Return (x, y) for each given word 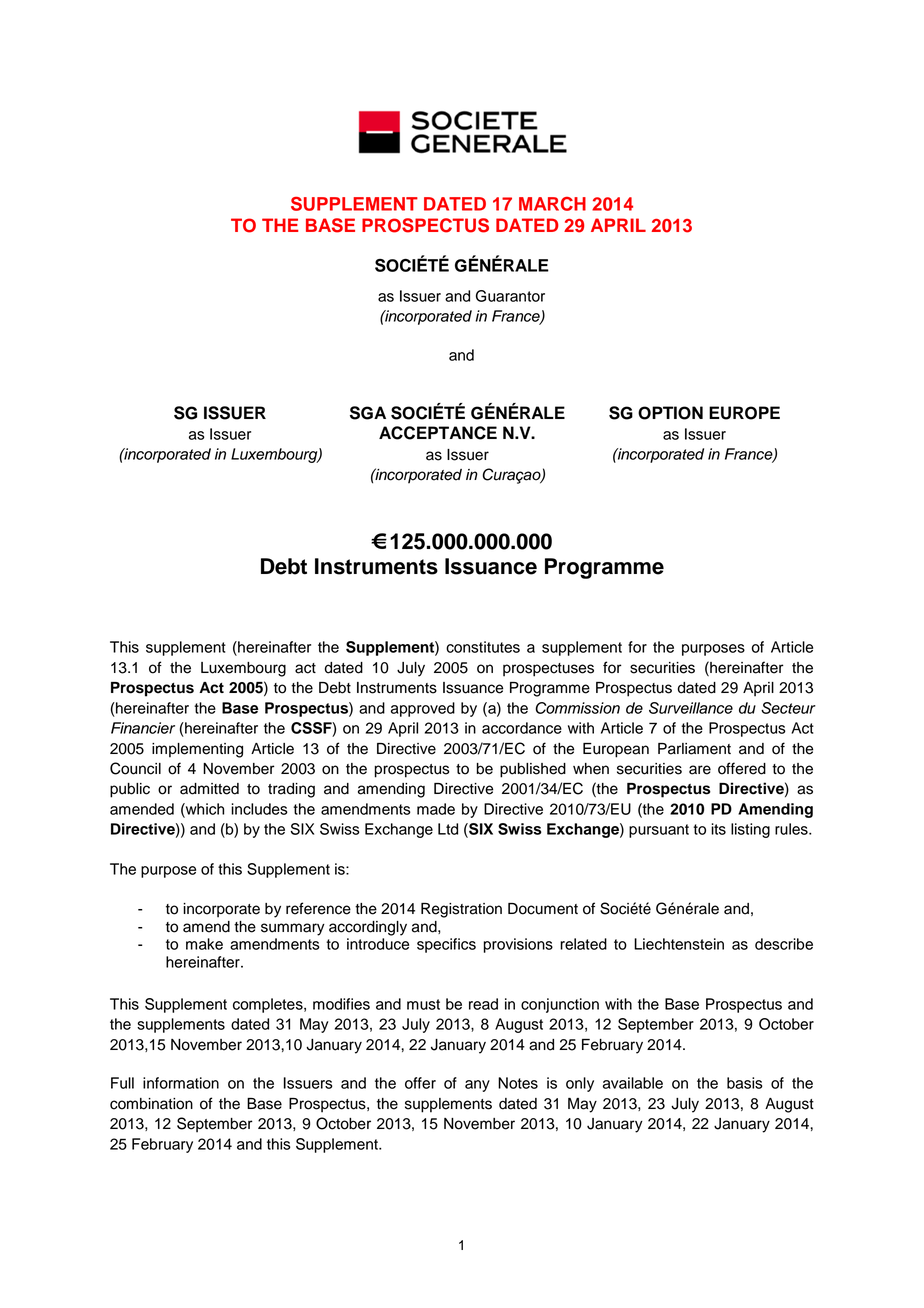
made (436, 809)
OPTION (670, 413)
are (700, 770)
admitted (209, 789)
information (181, 1083)
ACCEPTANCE (438, 433)
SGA (368, 413)
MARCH (552, 204)
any (477, 1086)
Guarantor (510, 296)
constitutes (483, 647)
